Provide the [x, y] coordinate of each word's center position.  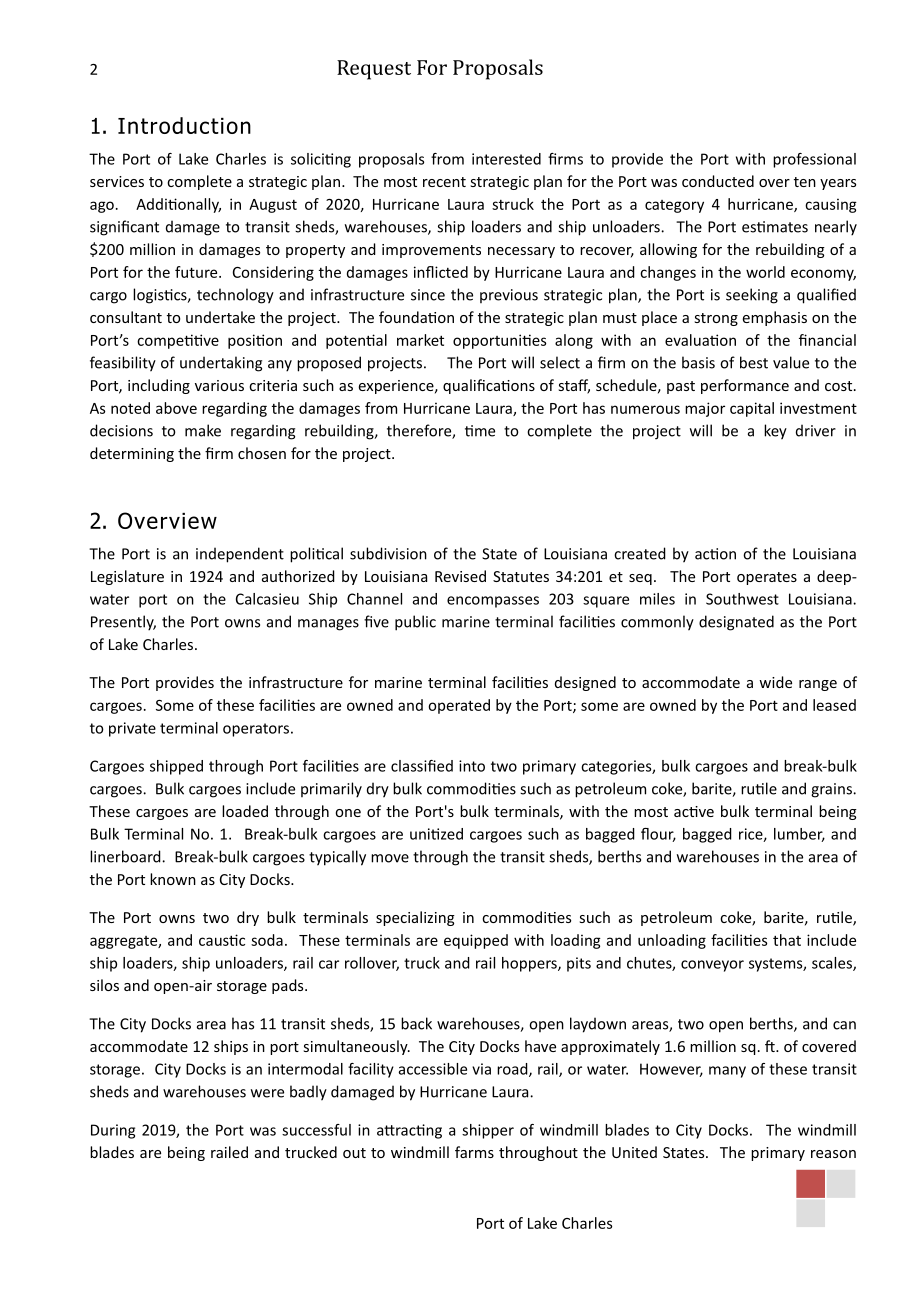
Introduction [184, 125]
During [113, 1131]
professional [814, 160]
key [775, 432]
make [203, 430]
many [727, 1072]
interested [506, 159]
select [560, 362]
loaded [245, 811]
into [472, 766]
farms [474, 1152]
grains [832, 790]
